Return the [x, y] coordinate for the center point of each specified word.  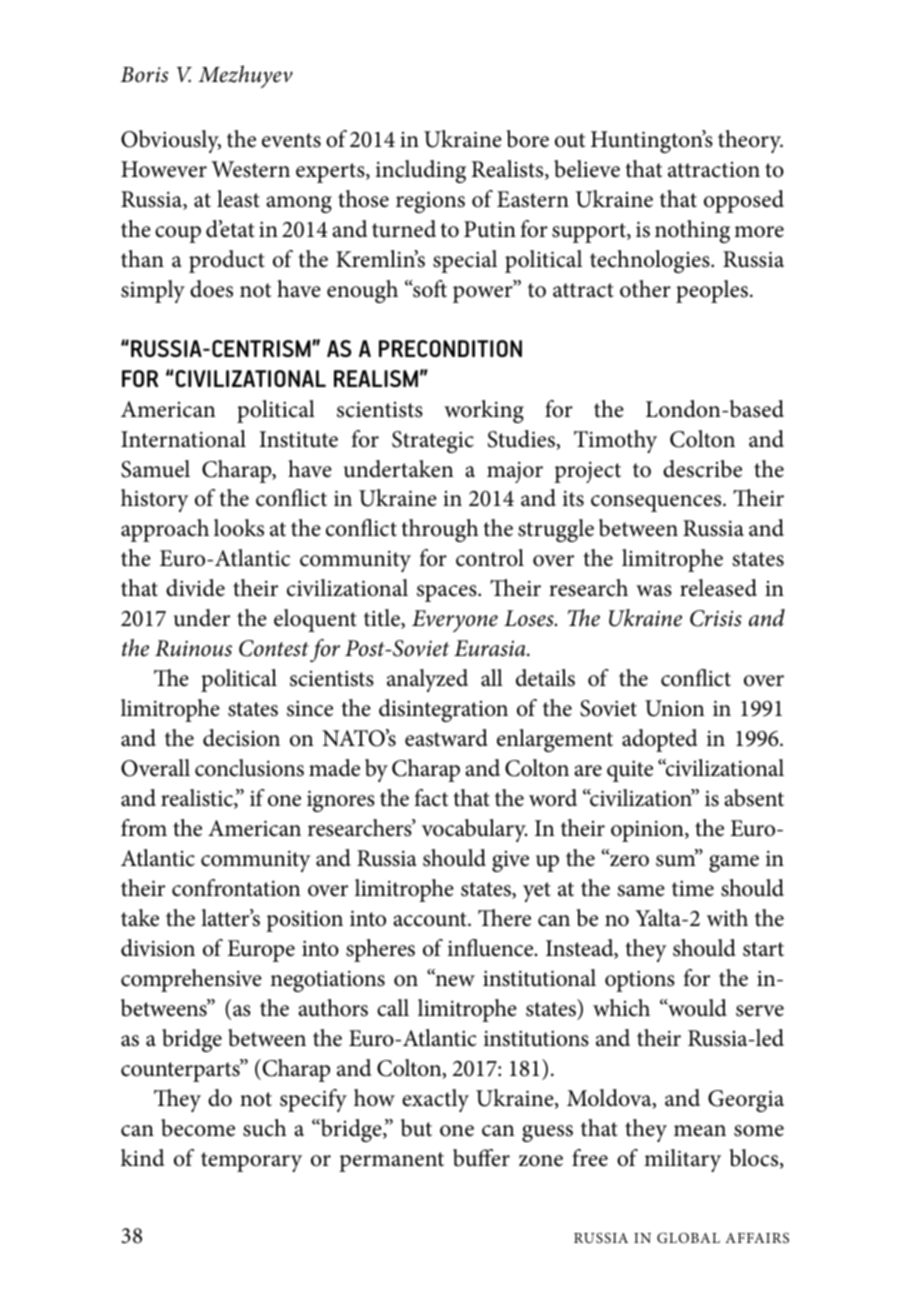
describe [702, 469]
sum [676, 860]
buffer [481, 1158]
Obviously [171, 141]
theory [750, 141]
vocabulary [474, 830]
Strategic [433, 442]
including [421, 171]
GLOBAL [688, 1237]
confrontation [236, 888]
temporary [251, 1162]
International [183, 439]
